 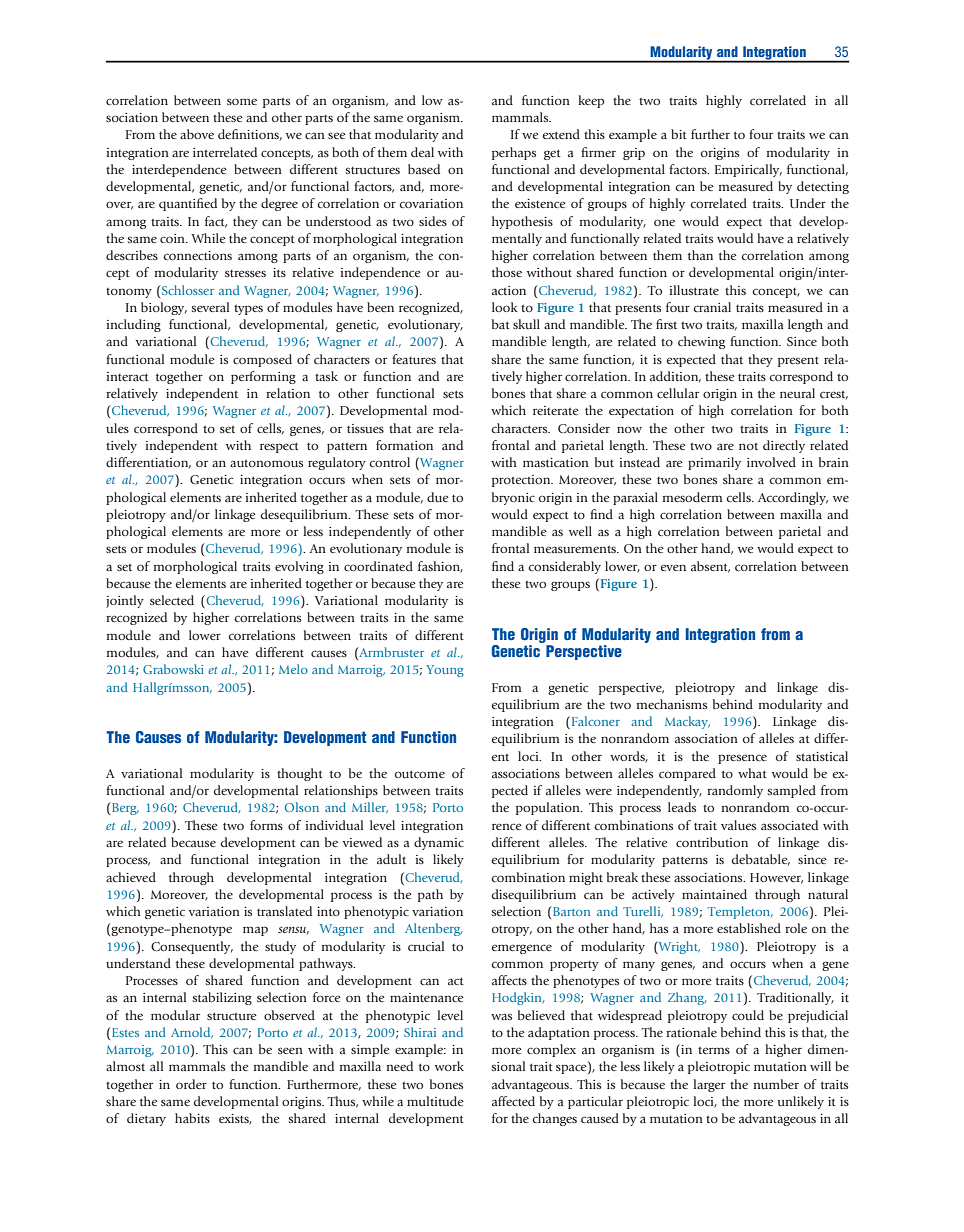 I want to click on fashion, so click(x=440, y=567).
